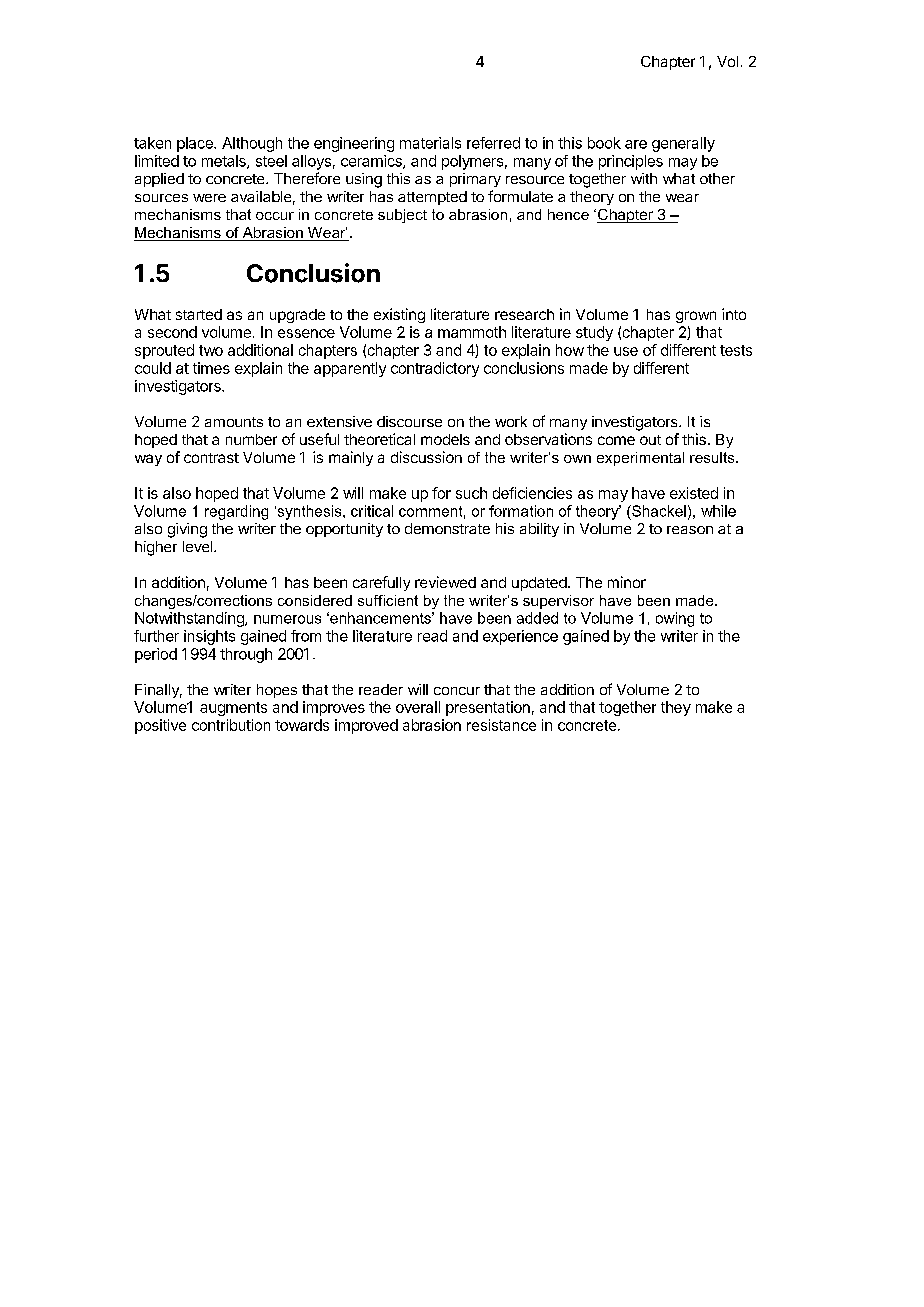 This image has width=924, height=1307. What do you see at coordinates (616, 440) in the image?
I see `come` at bounding box center [616, 440].
